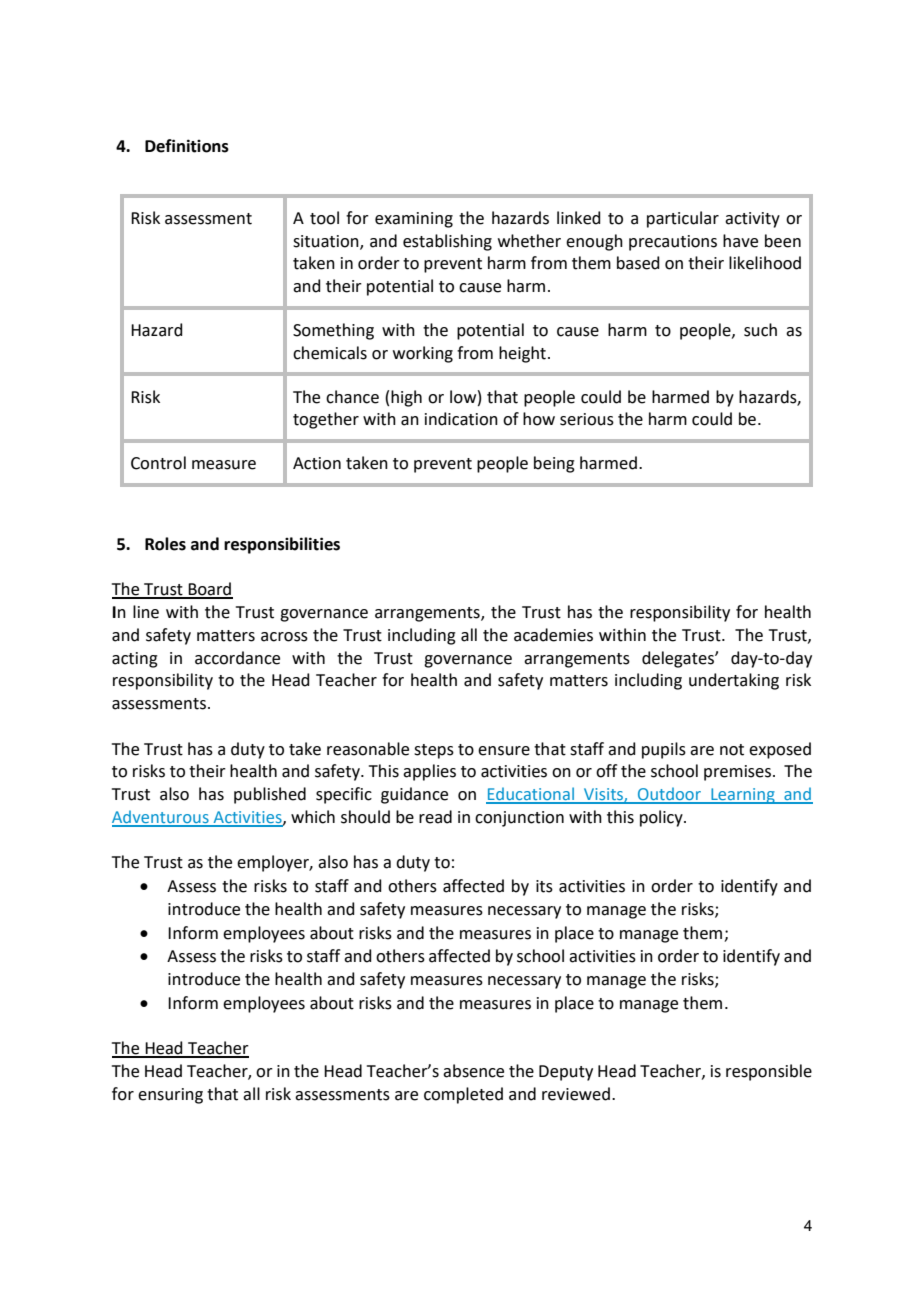 The height and width of the page is (1308, 924). What do you see at coordinates (414, 220) in the page?
I see `examining` at bounding box center [414, 220].
